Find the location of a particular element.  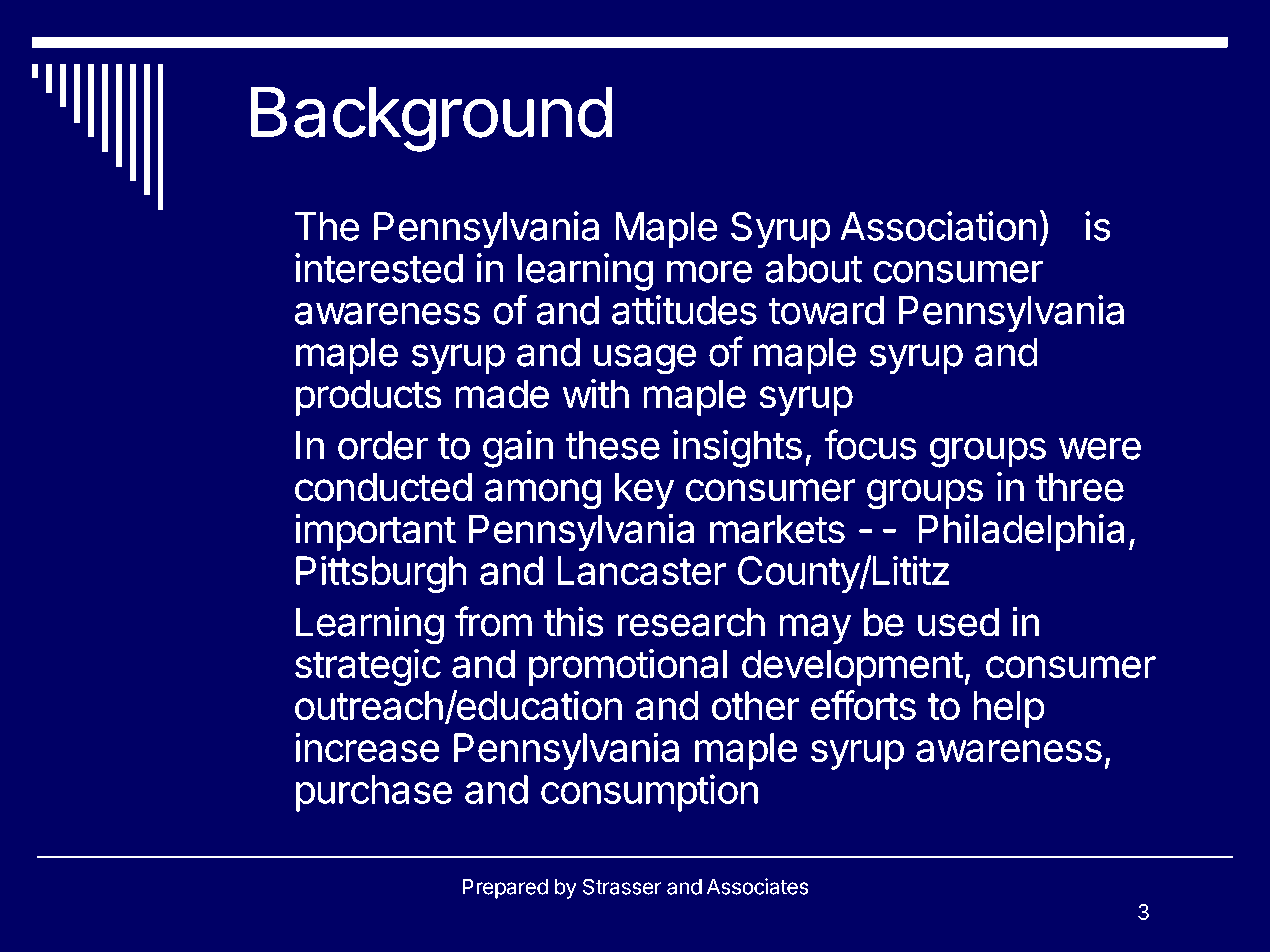

research is located at coordinates (691, 622).
